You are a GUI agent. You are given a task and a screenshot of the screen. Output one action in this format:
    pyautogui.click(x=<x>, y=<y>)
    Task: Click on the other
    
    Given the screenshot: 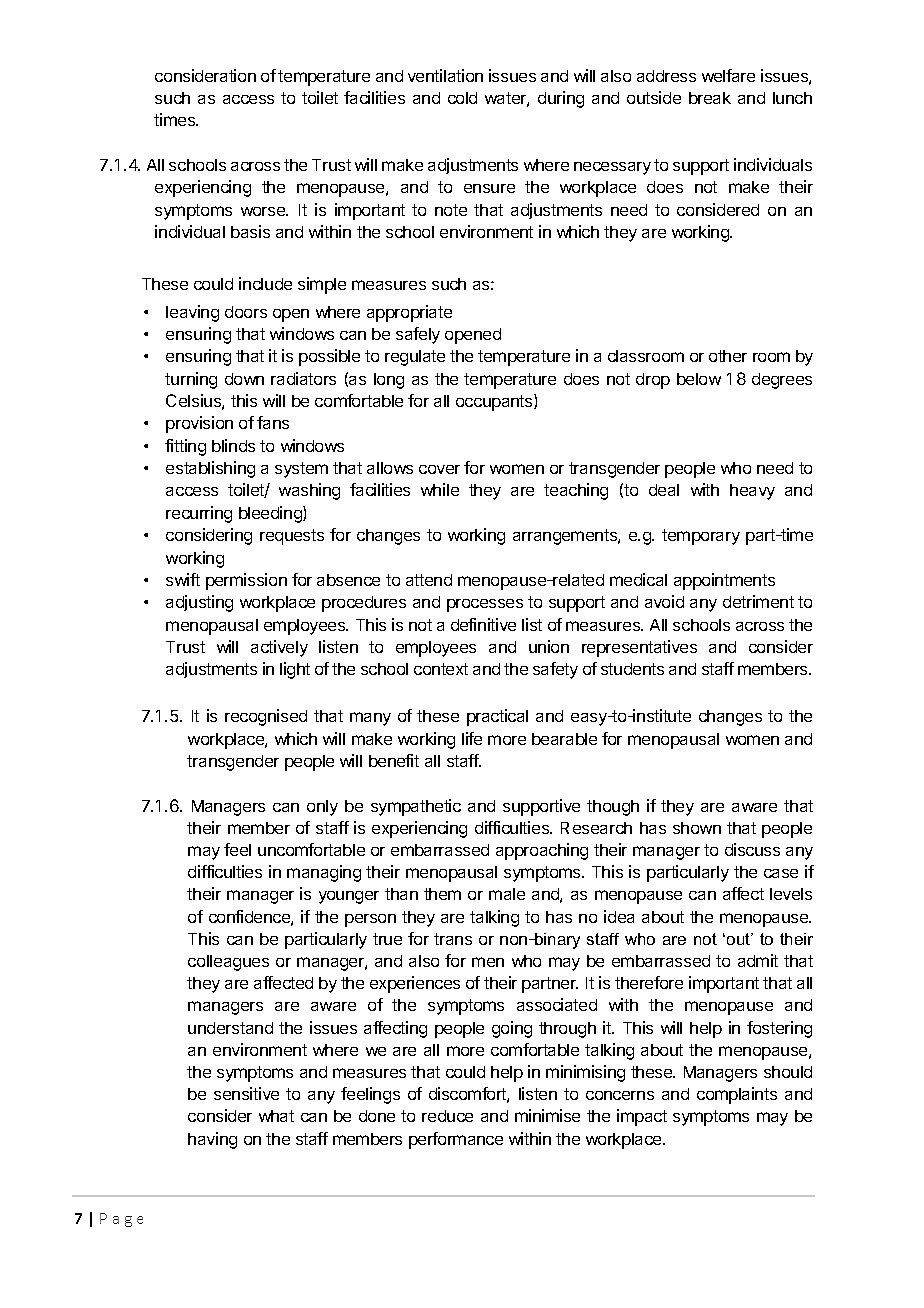 What is the action you would take?
    pyautogui.click(x=728, y=356)
